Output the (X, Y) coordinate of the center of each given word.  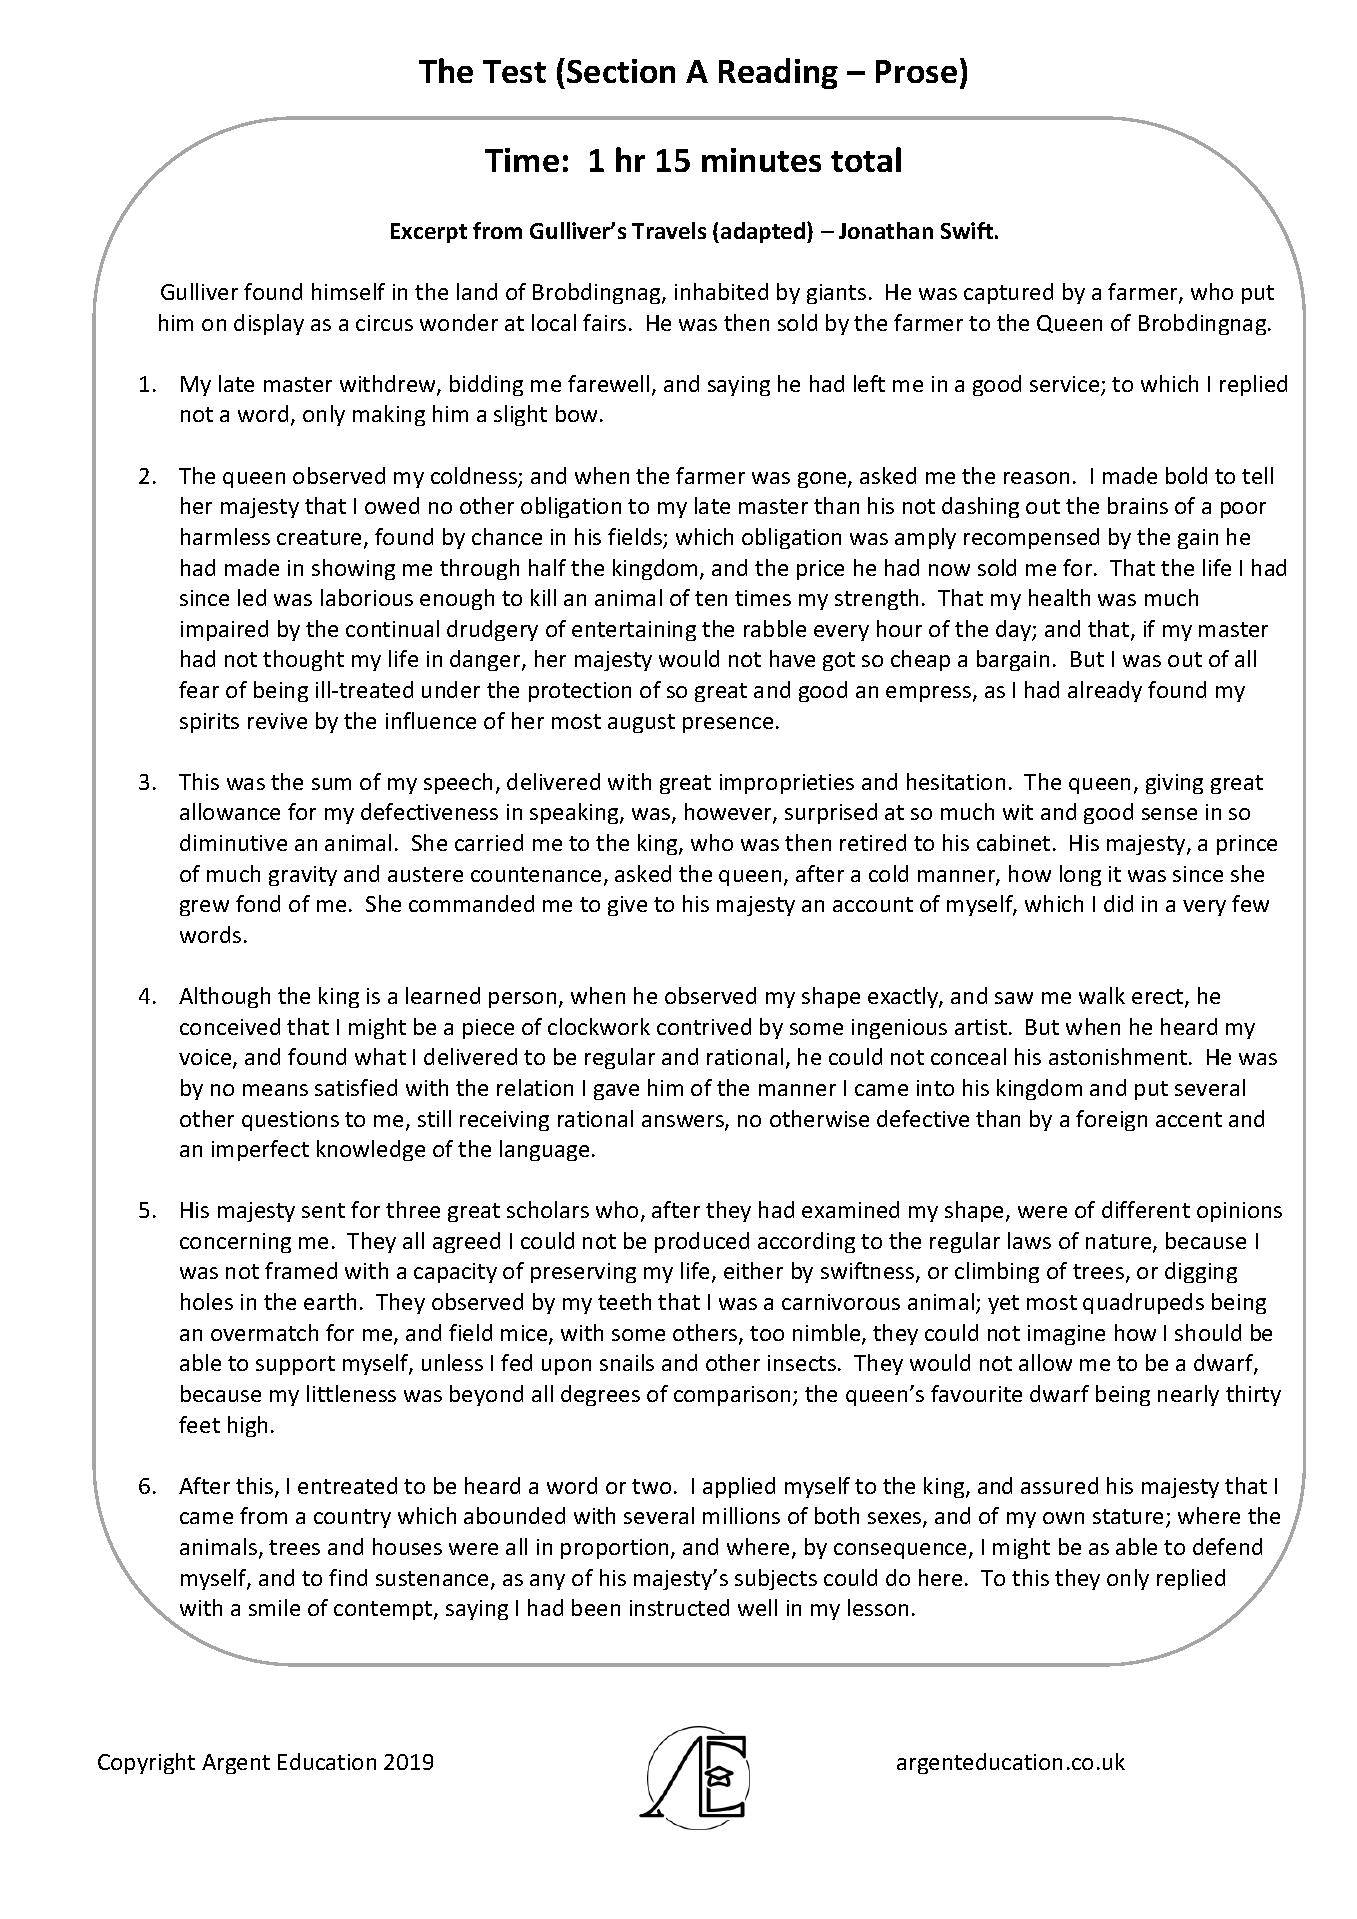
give (627, 906)
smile (274, 1607)
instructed (679, 1607)
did (1118, 903)
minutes (761, 160)
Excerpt (429, 233)
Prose (916, 71)
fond (258, 903)
